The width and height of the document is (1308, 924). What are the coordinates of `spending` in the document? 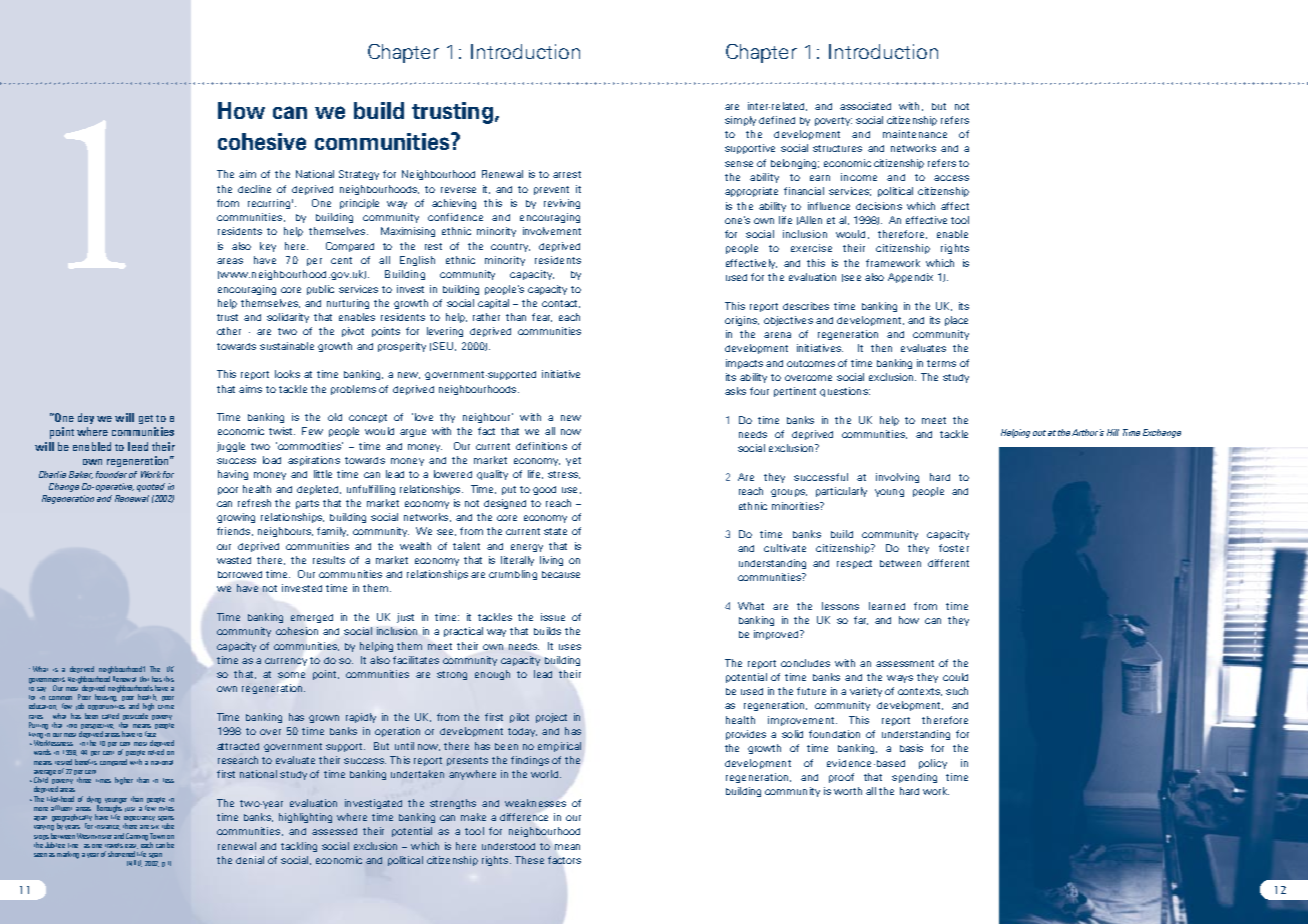 It's located at (914, 778).
